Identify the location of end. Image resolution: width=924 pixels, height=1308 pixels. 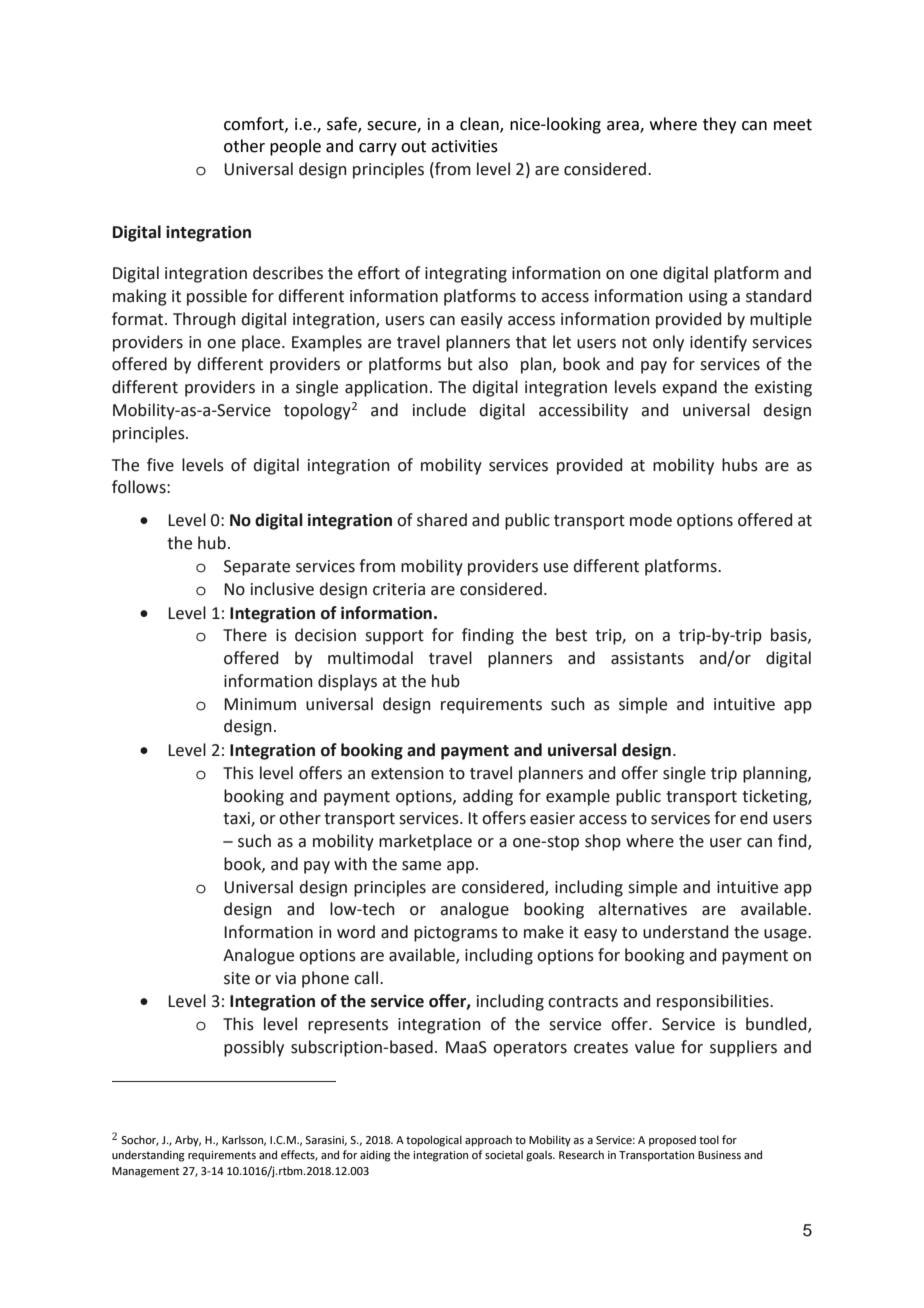
(753, 818).
